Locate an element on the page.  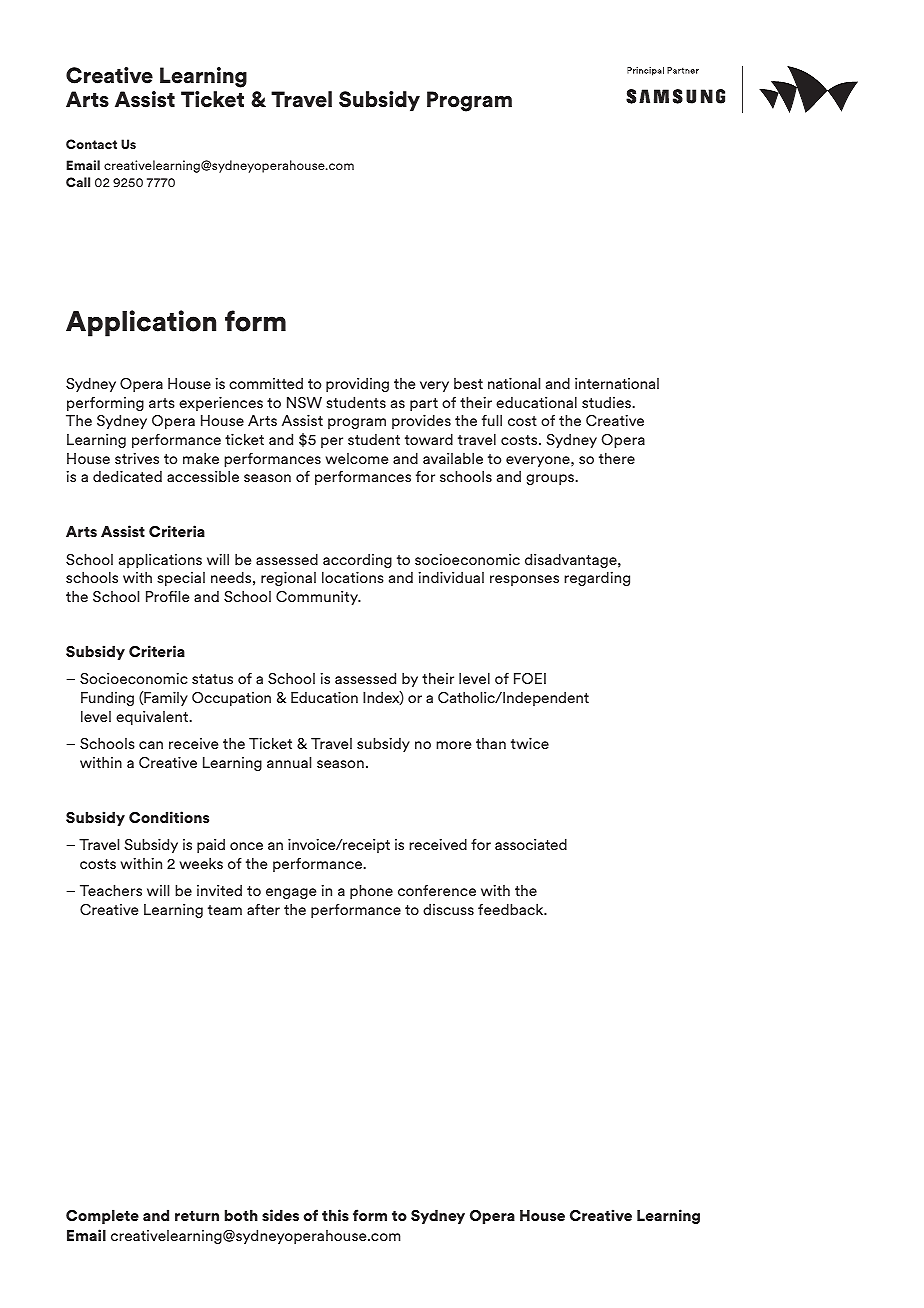
providing is located at coordinates (357, 384).
